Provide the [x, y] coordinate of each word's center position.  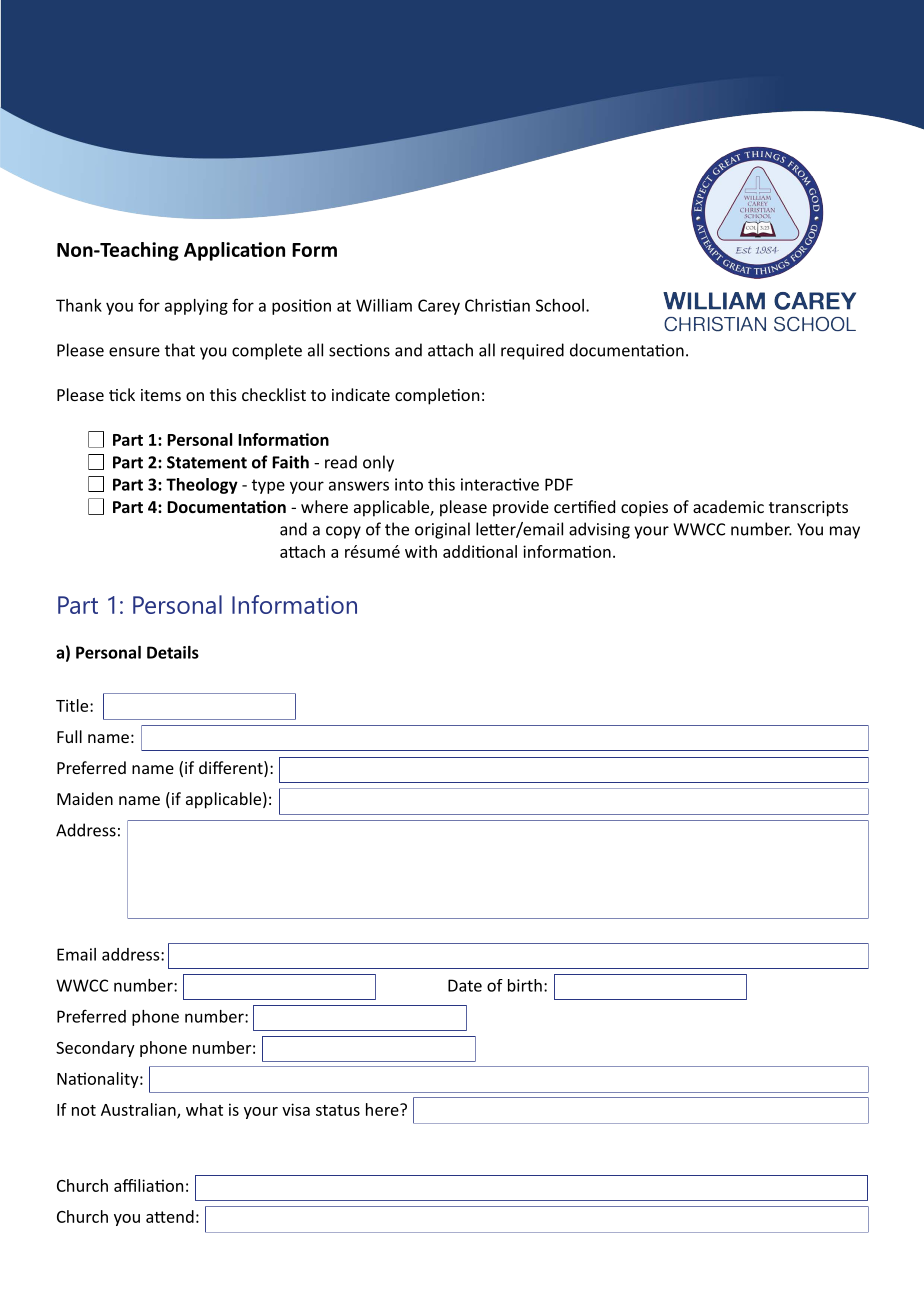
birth [525, 985]
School [560, 305]
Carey [439, 307]
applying [196, 307]
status [338, 1110]
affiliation [148, 1185]
